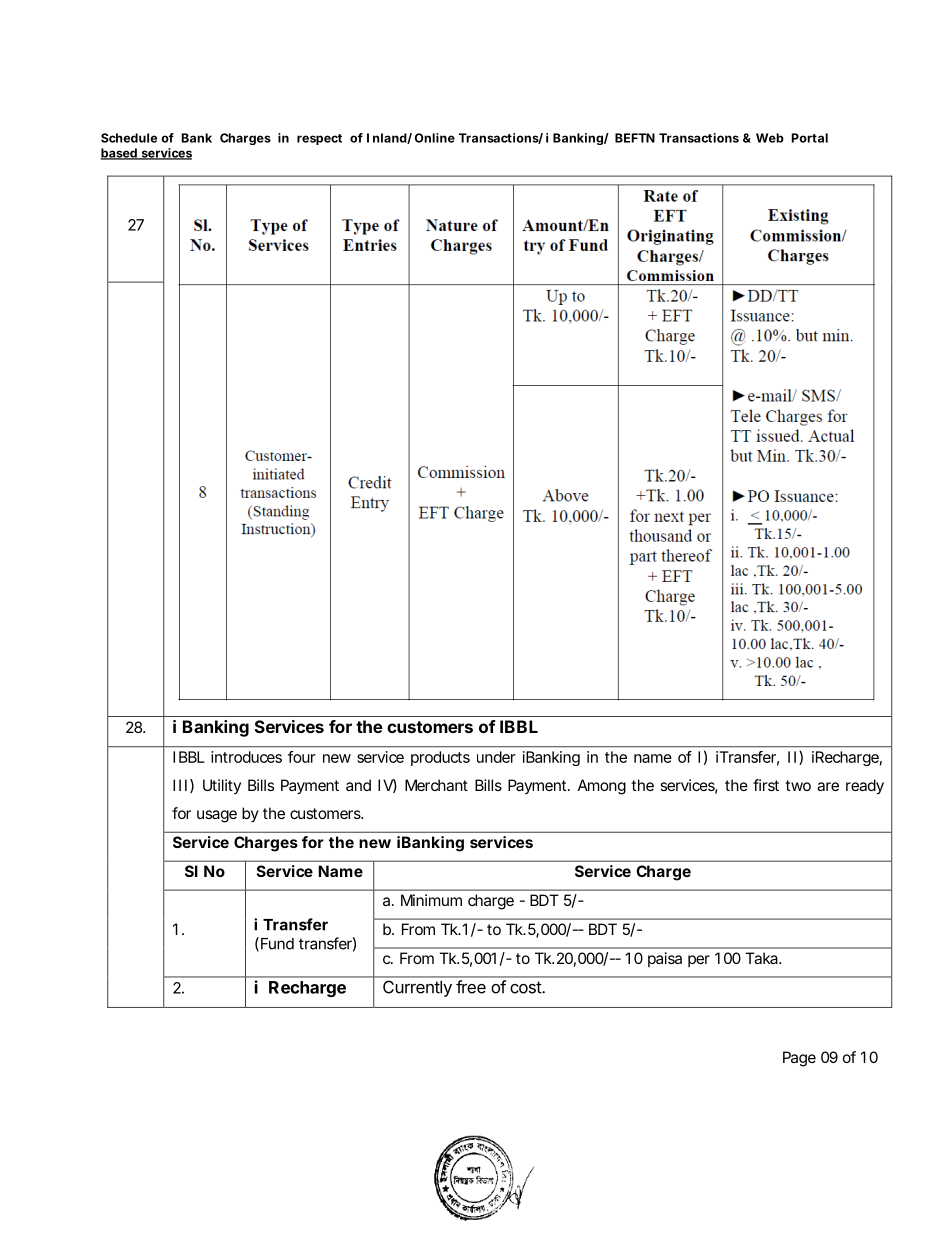 Image resolution: width=952 pixels, height=1233 pixels. Describe the element at coordinates (496, 757) in the document. I see `under` at that location.
